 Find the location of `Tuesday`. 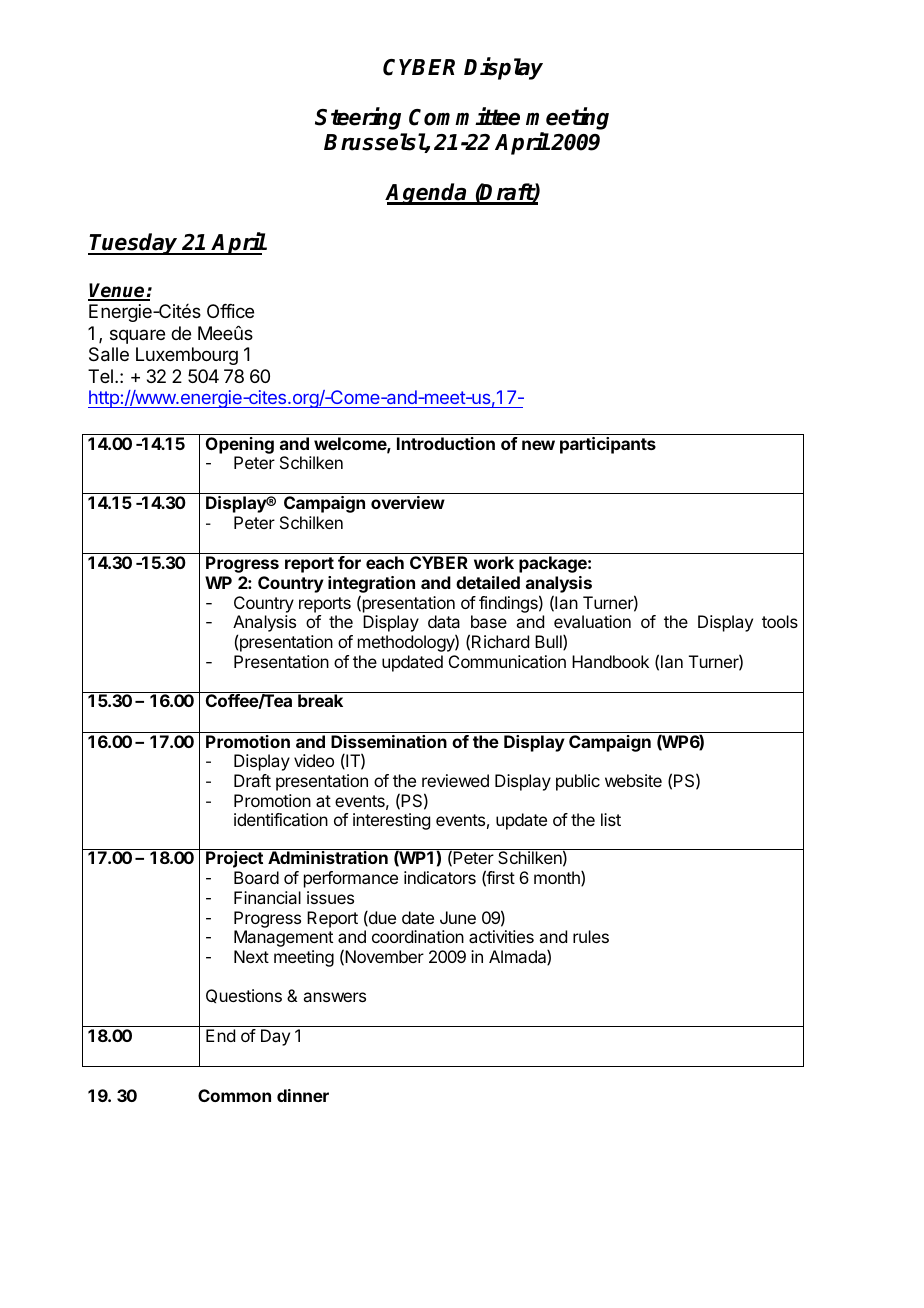

Tuesday is located at coordinates (135, 244).
